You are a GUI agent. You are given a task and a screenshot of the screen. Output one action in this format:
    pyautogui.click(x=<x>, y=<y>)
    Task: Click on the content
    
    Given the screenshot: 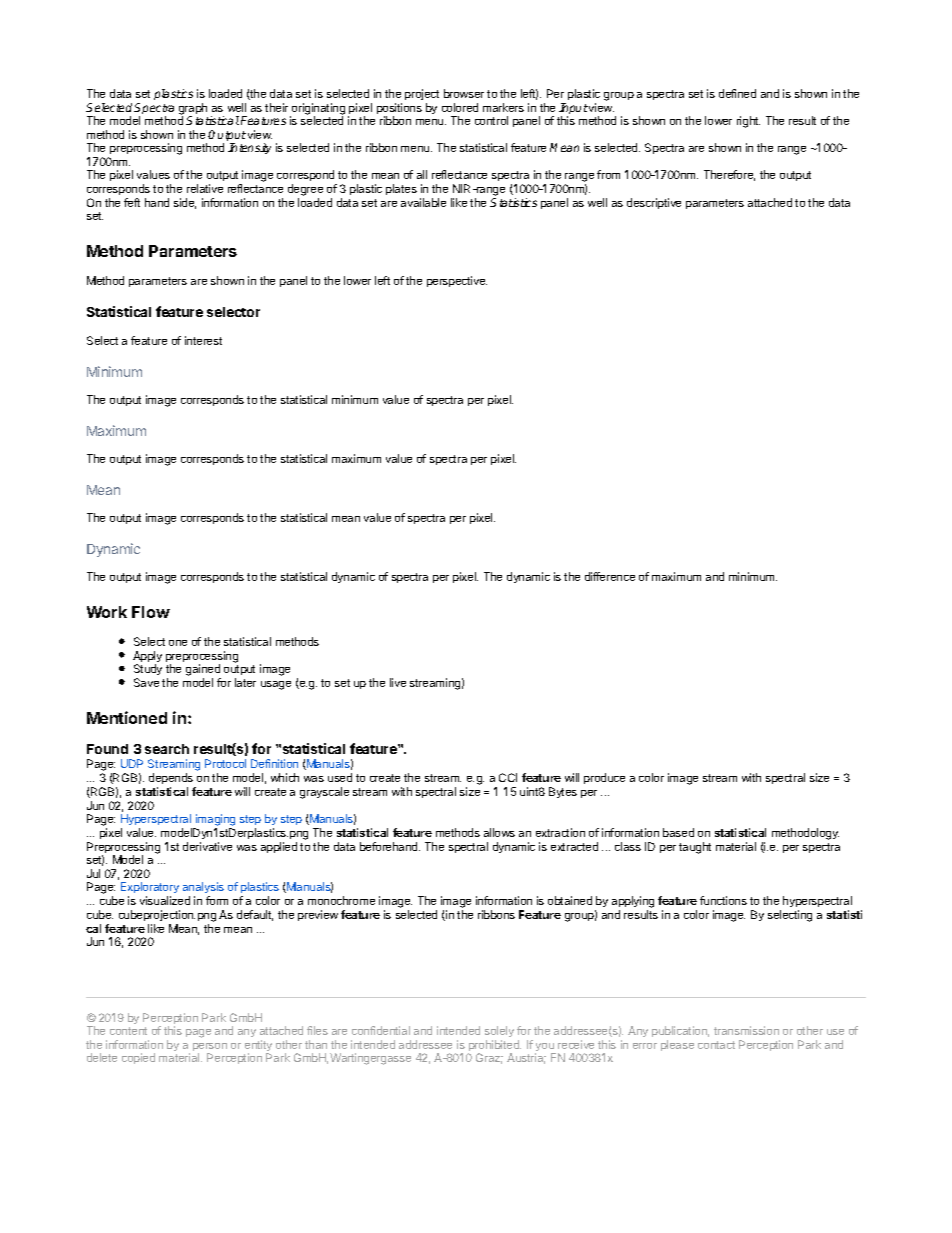 What is the action you would take?
    pyautogui.click(x=128, y=1031)
